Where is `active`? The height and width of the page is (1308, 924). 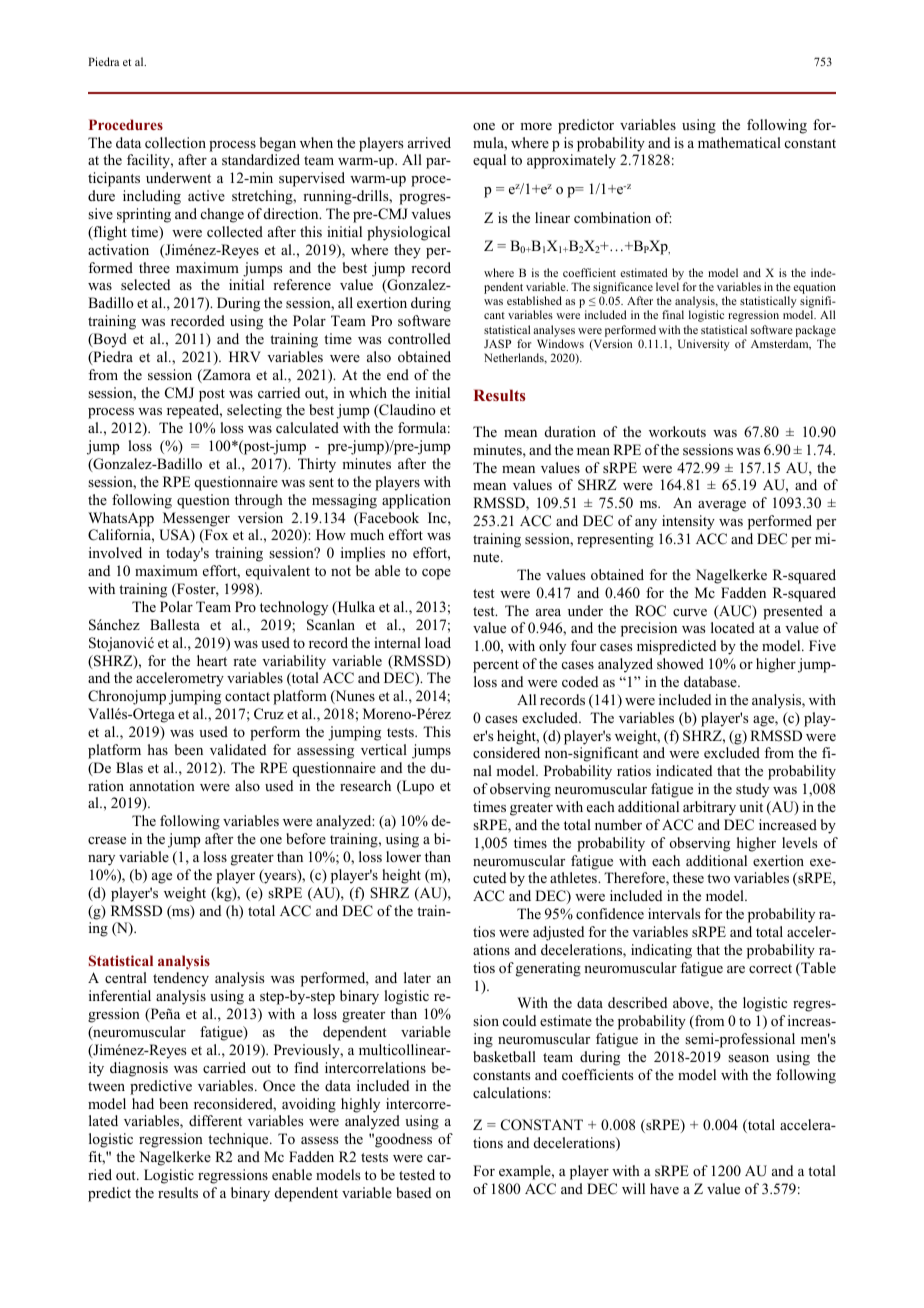
active is located at coordinates (206, 195).
